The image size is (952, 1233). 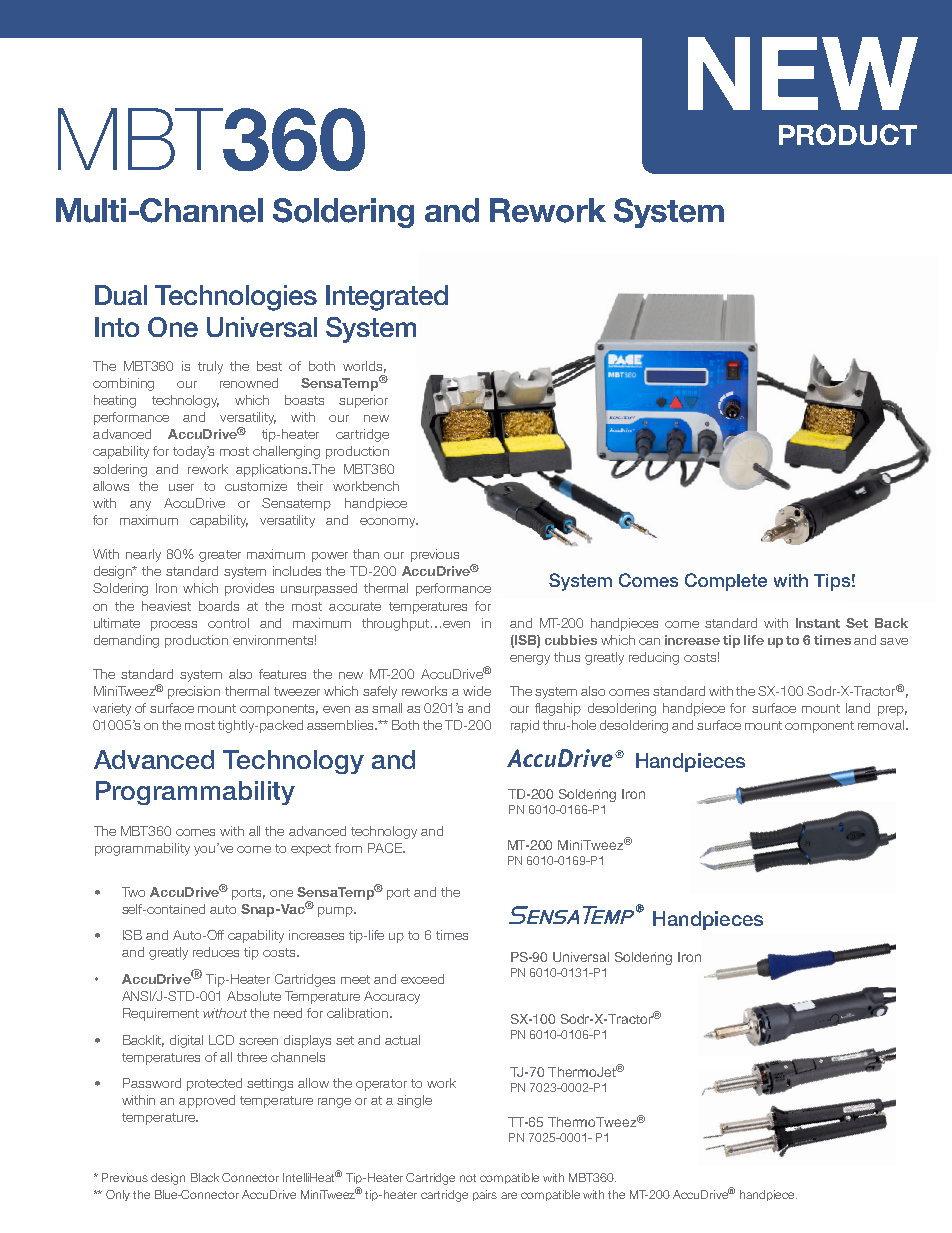 What do you see at coordinates (389, 523) in the screenshot?
I see `economy` at bounding box center [389, 523].
